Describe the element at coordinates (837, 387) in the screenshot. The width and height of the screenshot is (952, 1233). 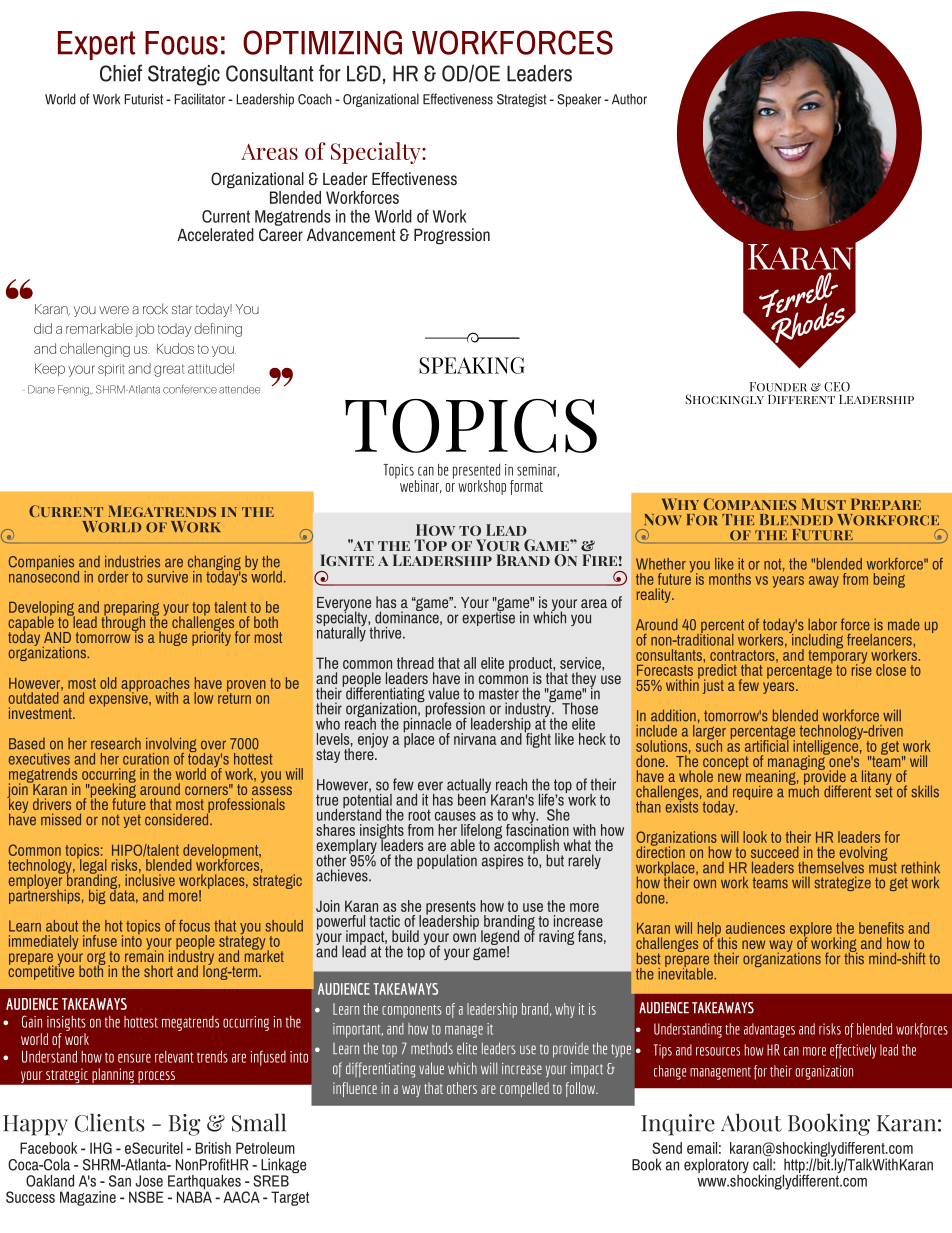
I see `CEO` at that location.
